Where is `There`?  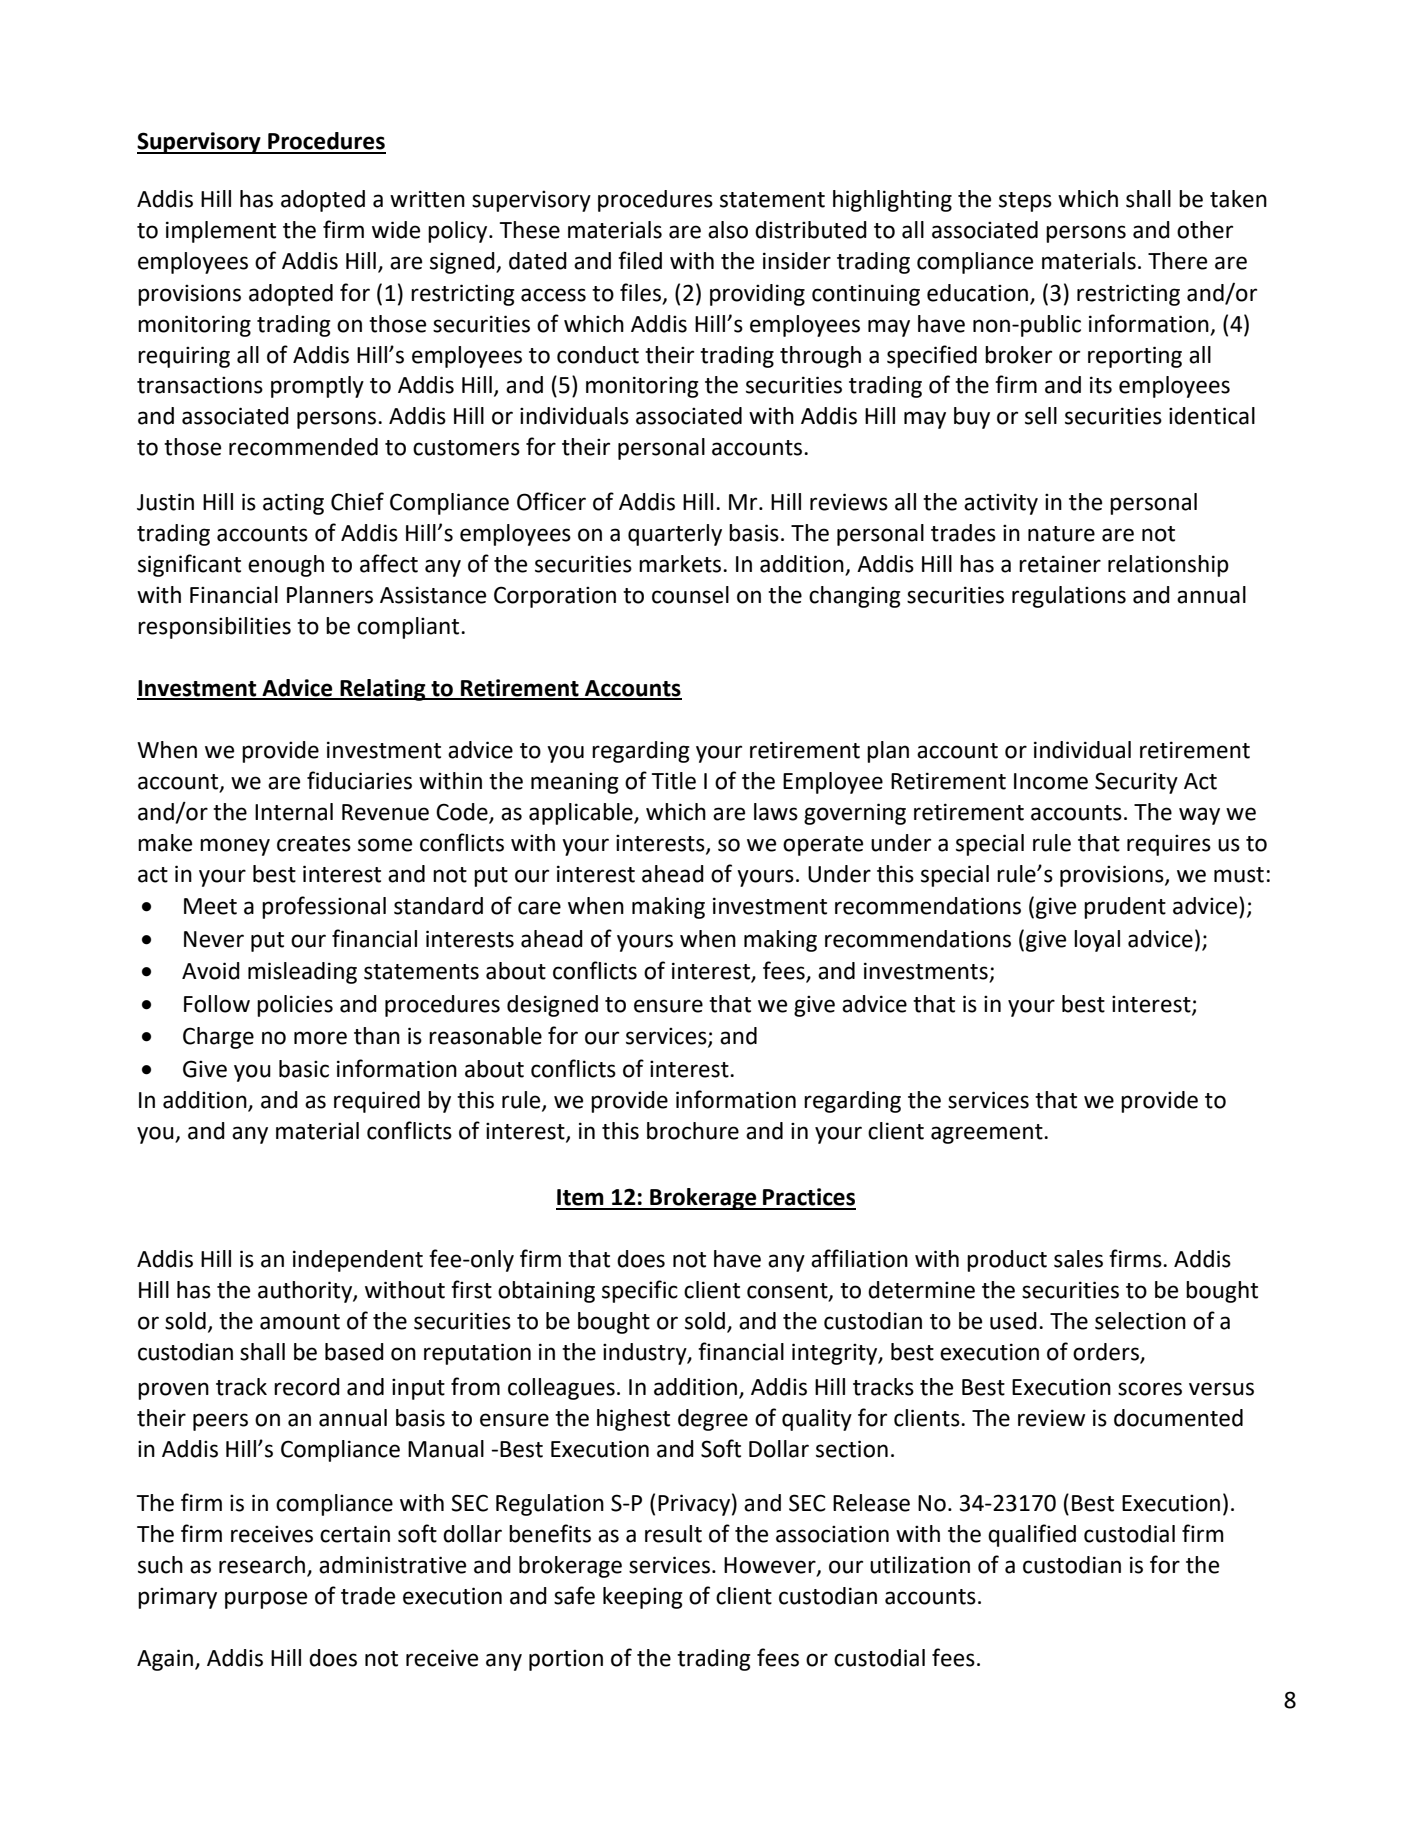 There is located at coordinates (1177, 261).
